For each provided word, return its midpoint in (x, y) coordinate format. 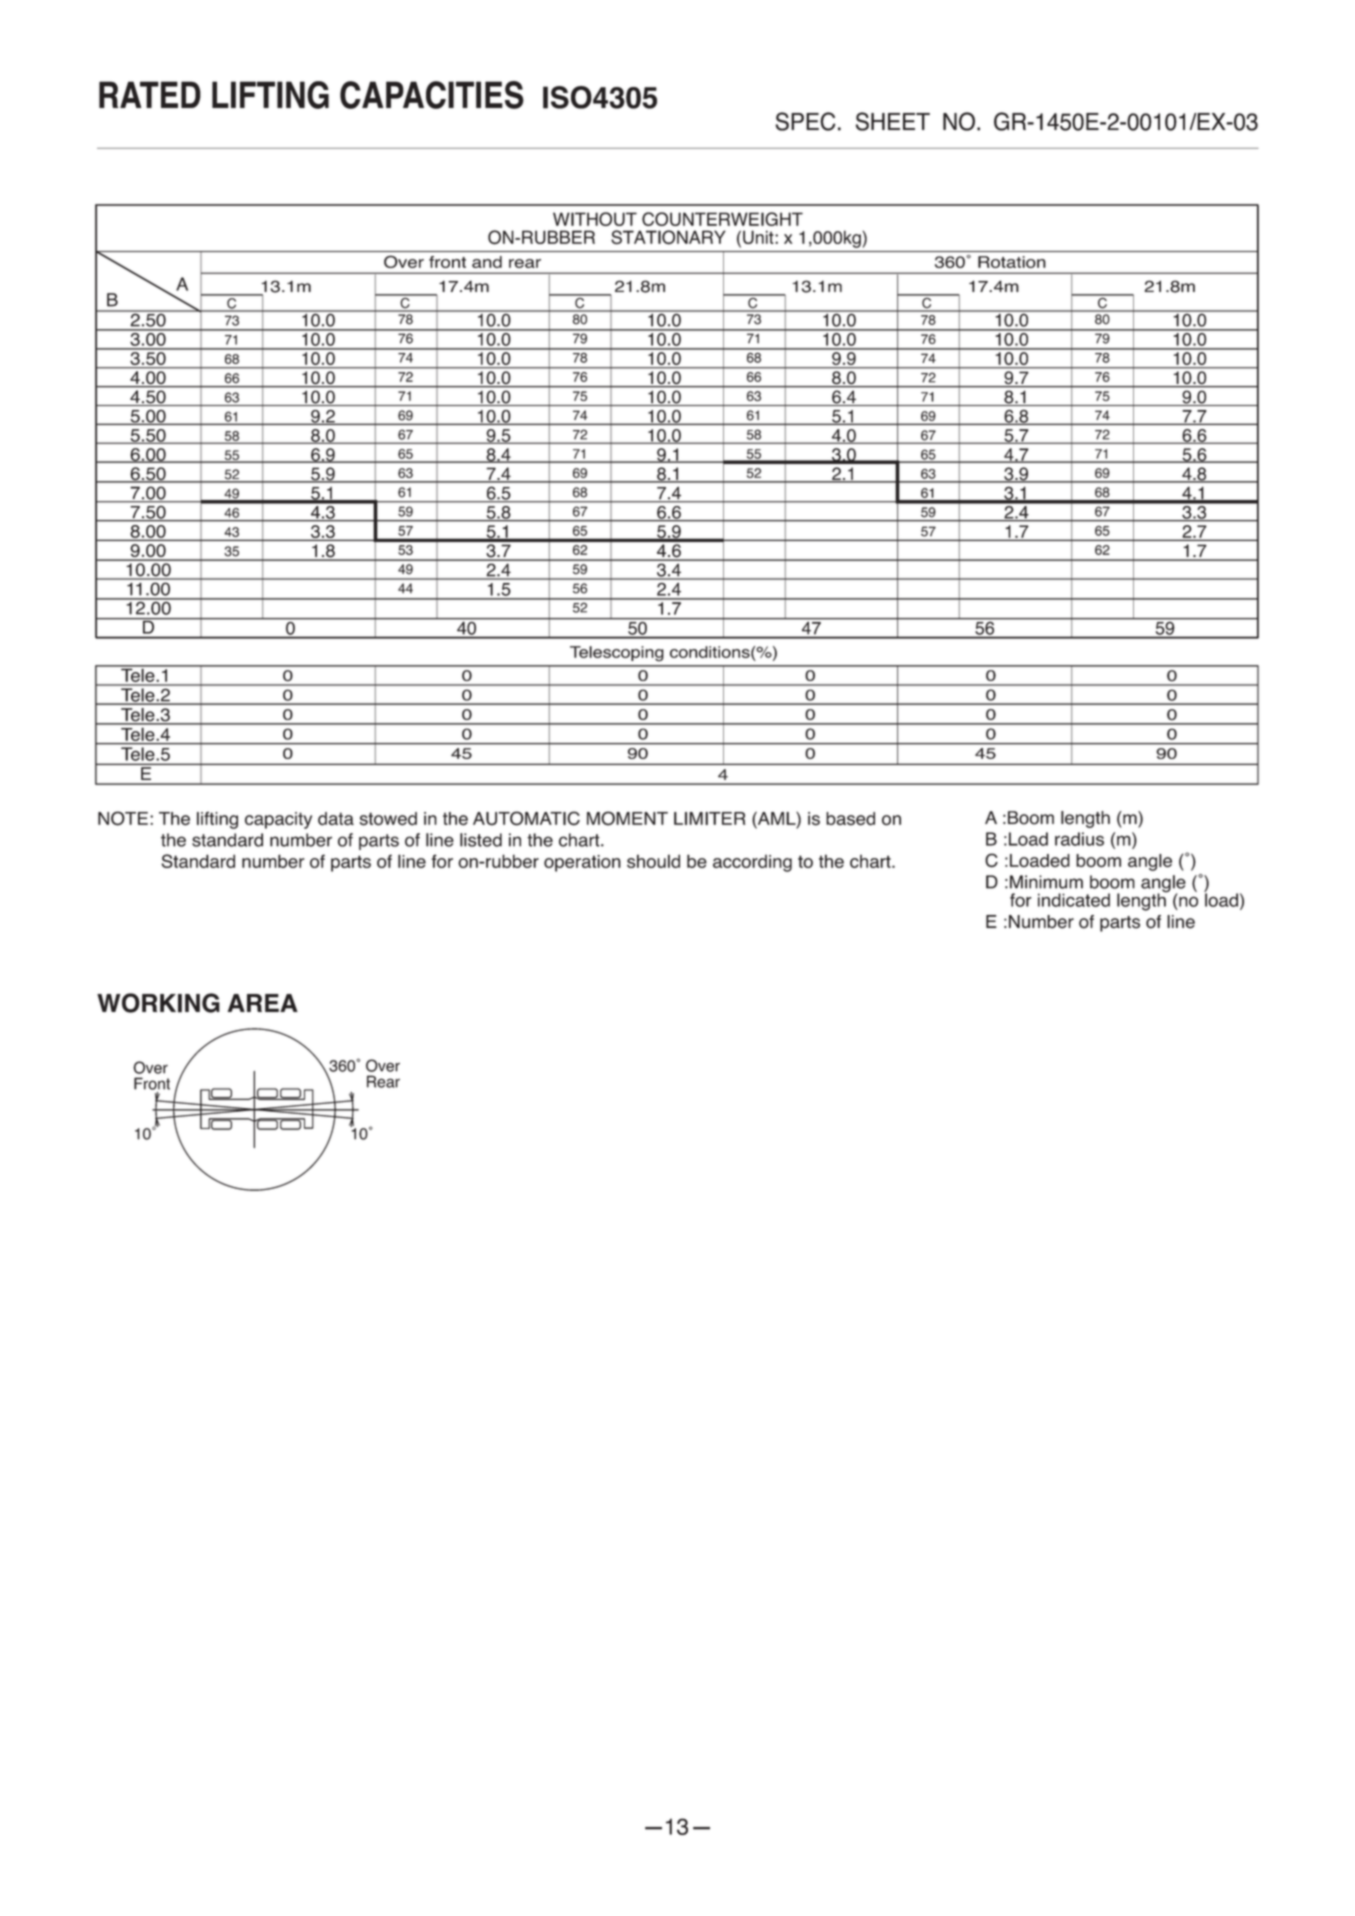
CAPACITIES (432, 95)
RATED (150, 94)
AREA (263, 1003)
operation (582, 863)
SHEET (893, 121)
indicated (1074, 900)
